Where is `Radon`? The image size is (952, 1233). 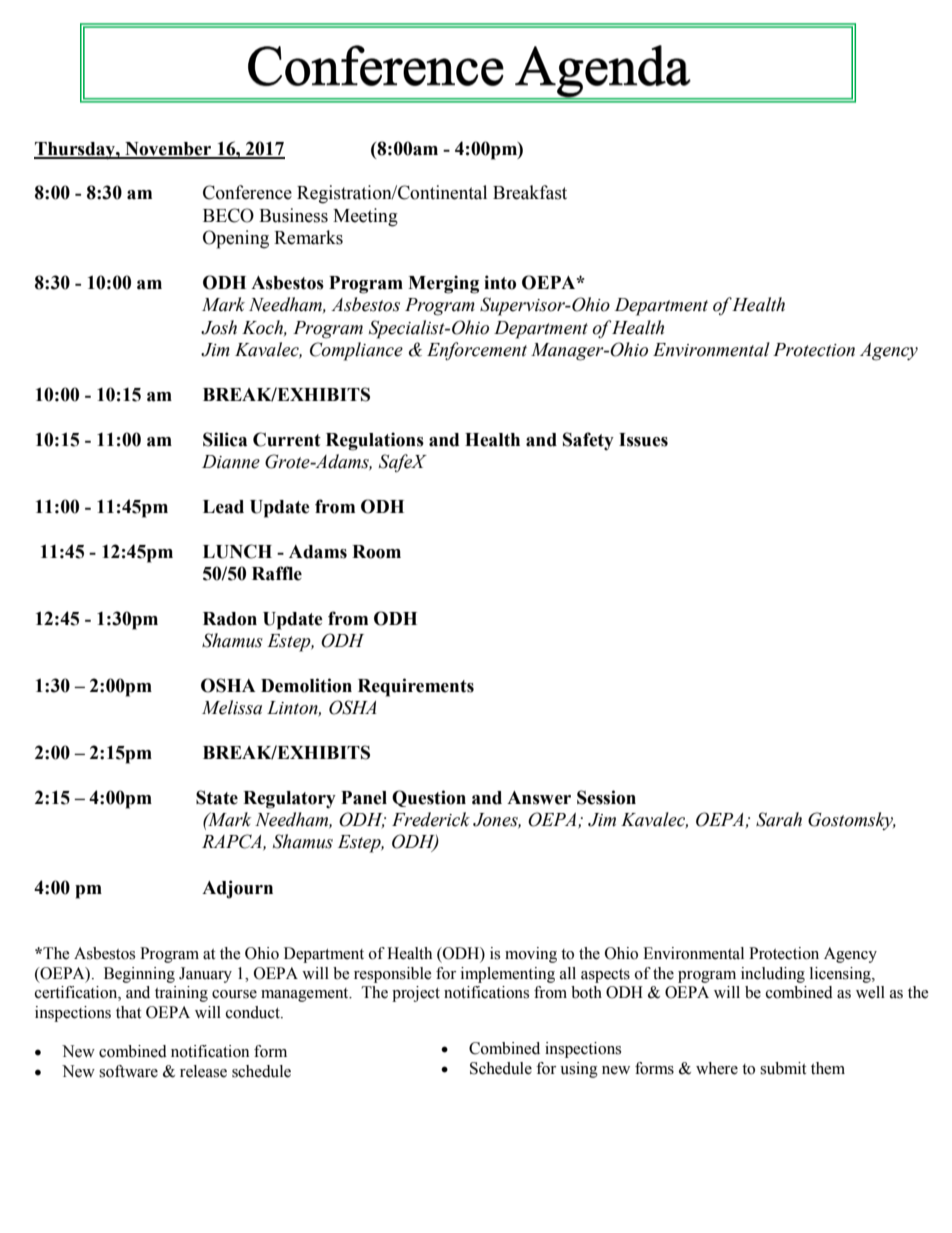 Radon is located at coordinates (230, 619).
